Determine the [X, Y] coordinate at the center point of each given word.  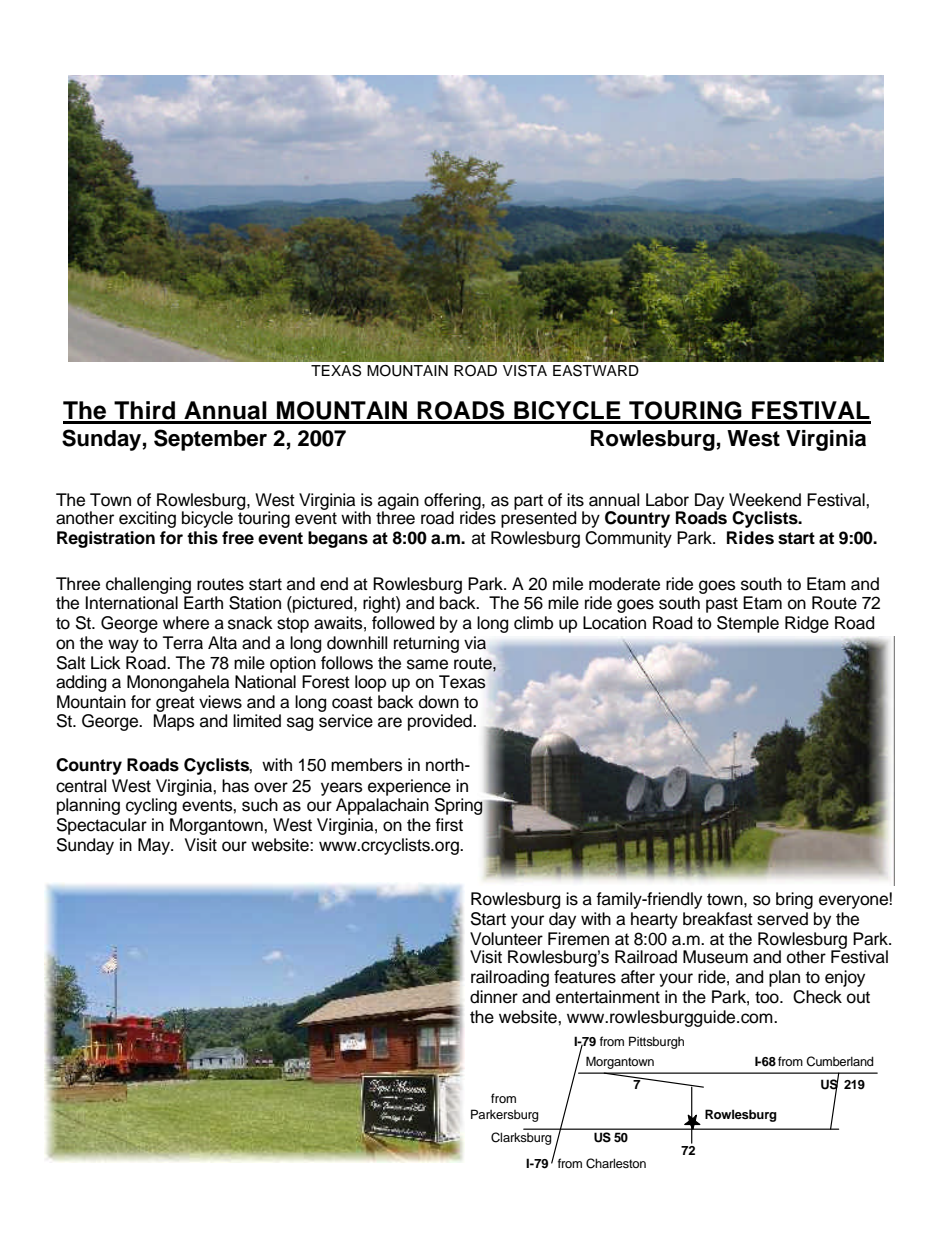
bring [794, 900]
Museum [715, 957]
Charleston [616, 1163]
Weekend [765, 500]
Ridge [807, 624]
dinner [494, 997]
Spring [459, 806]
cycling [151, 806]
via [475, 643]
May [155, 846]
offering [453, 502]
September [210, 440]
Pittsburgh [656, 1042]
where [186, 623]
